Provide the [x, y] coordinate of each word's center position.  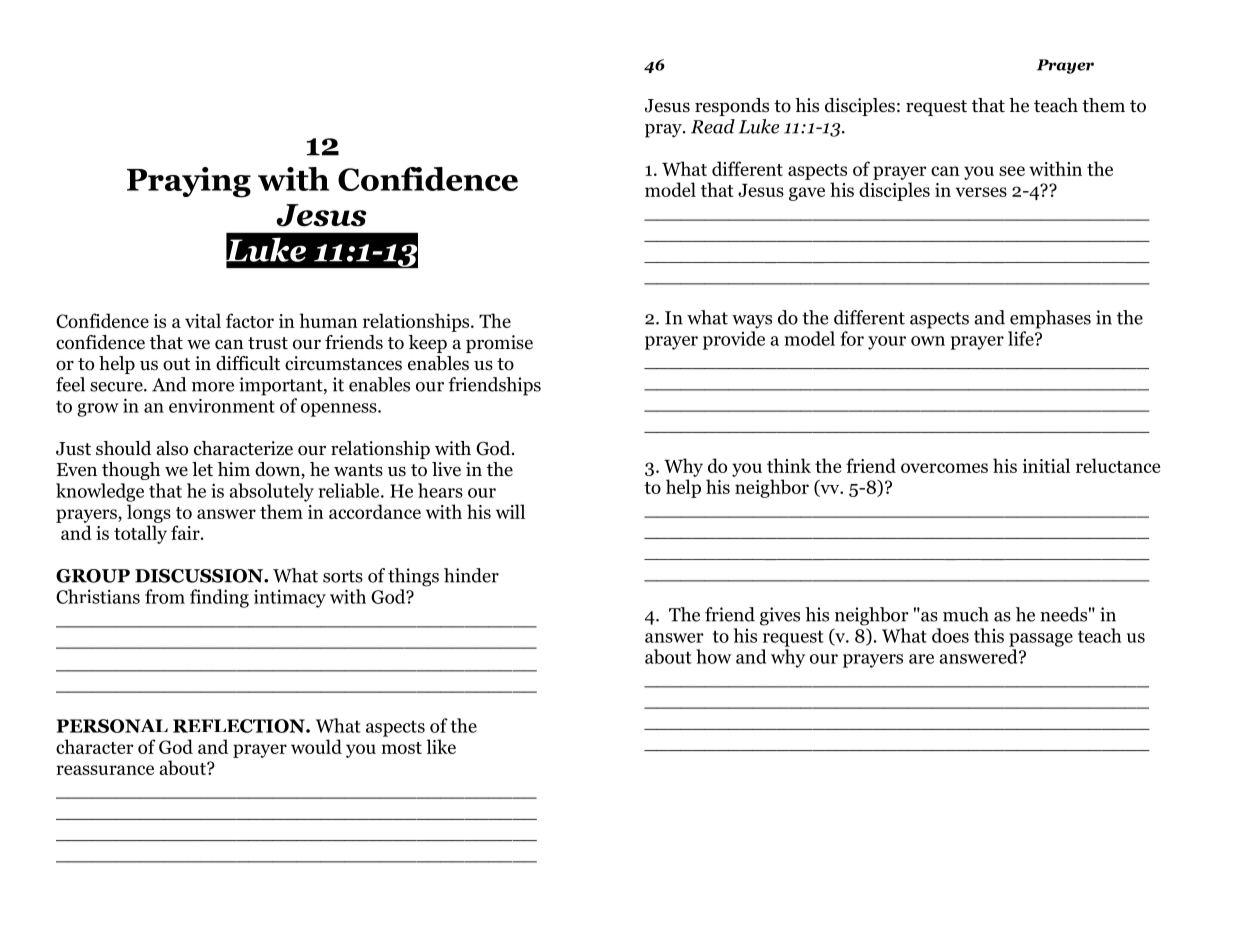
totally [140, 534]
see [1012, 171]
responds [732, 107]
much [966, 614]
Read [713, 126]
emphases [1050, 319]
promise [499, 344]
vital [203, 320]
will [510, 511]
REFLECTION [240, 726]
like [441, 746]
